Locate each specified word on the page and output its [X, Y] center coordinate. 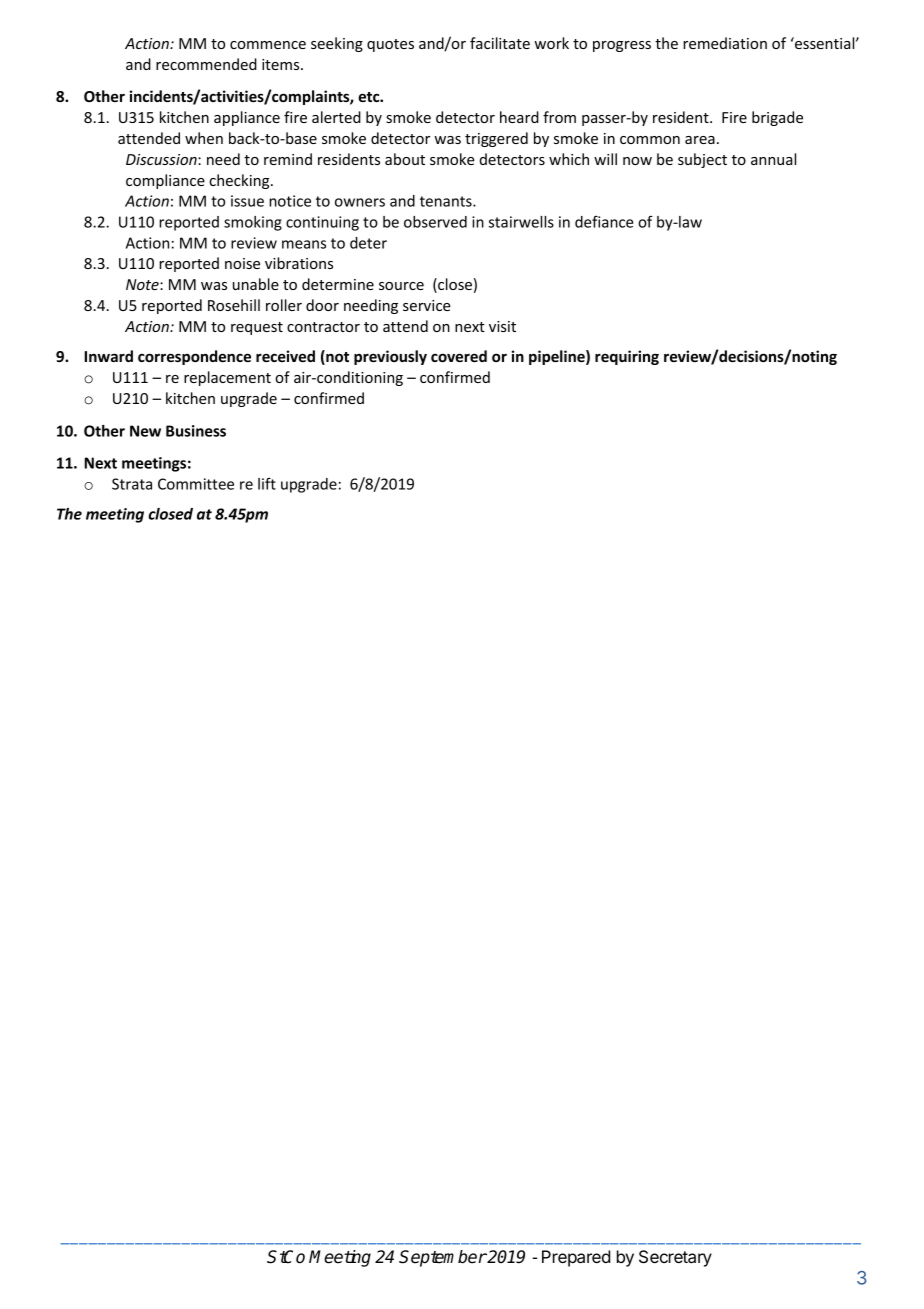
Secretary [675, 1258]
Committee [196, 484]
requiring [627, 357]
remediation [725, 43]
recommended [206, 64]
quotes [390, 45]
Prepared [576, 1258]
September [443, 1258]
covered [459, 356]
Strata [132, 484]
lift [267, 484]
